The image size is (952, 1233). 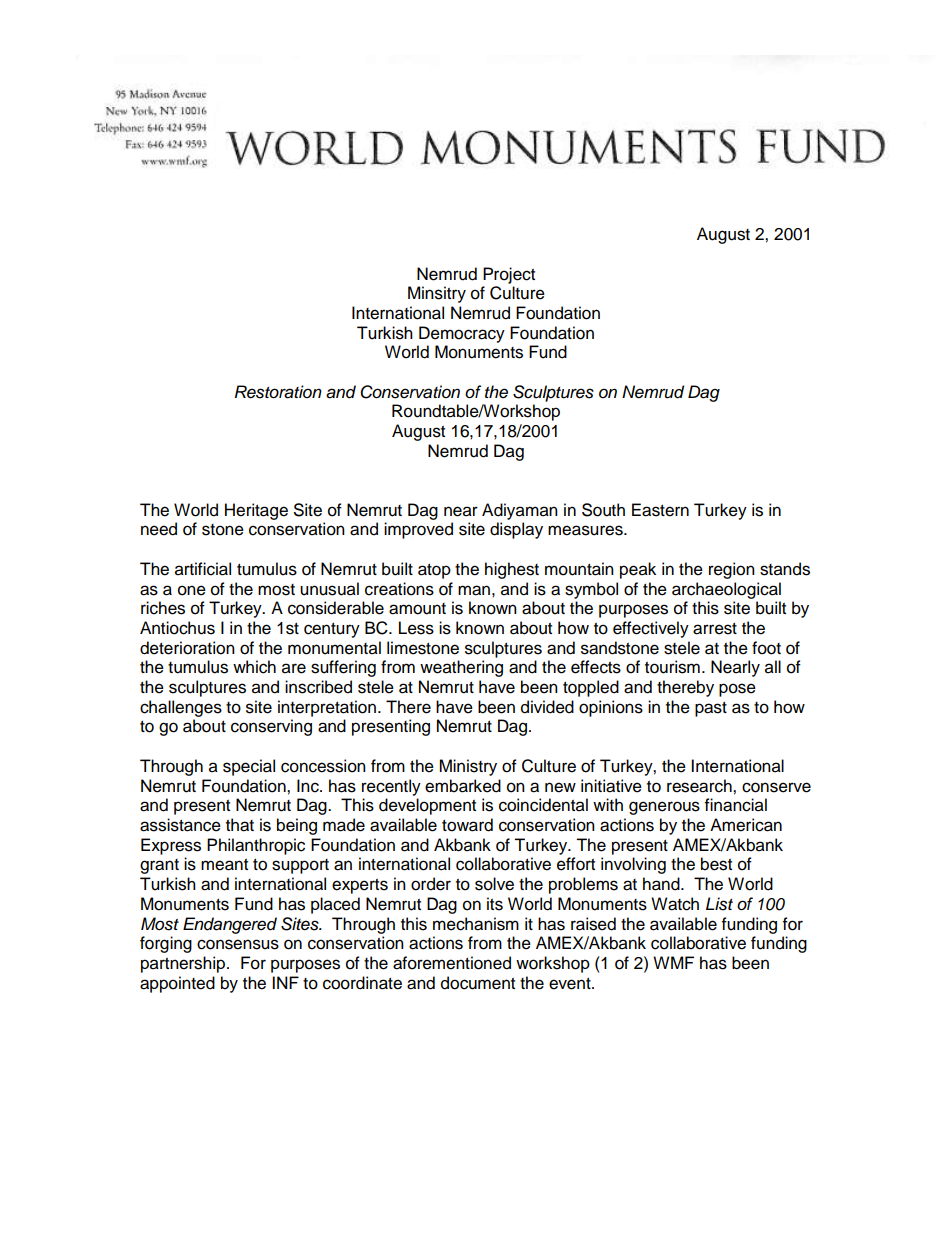 I want to click on Ministry, so click(x=468, y=767).
